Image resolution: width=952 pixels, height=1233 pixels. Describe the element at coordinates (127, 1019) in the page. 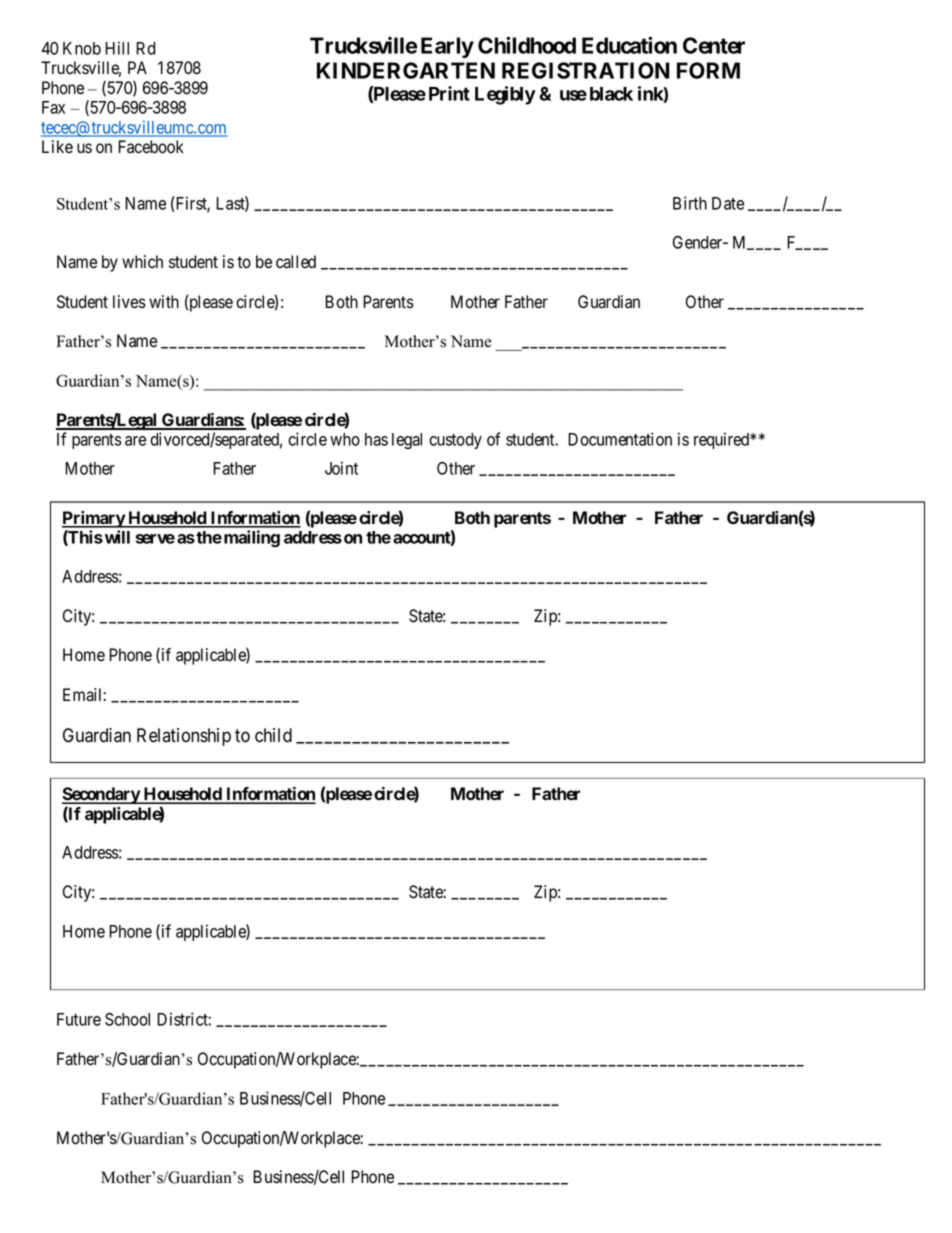

I see `School` at that location.
